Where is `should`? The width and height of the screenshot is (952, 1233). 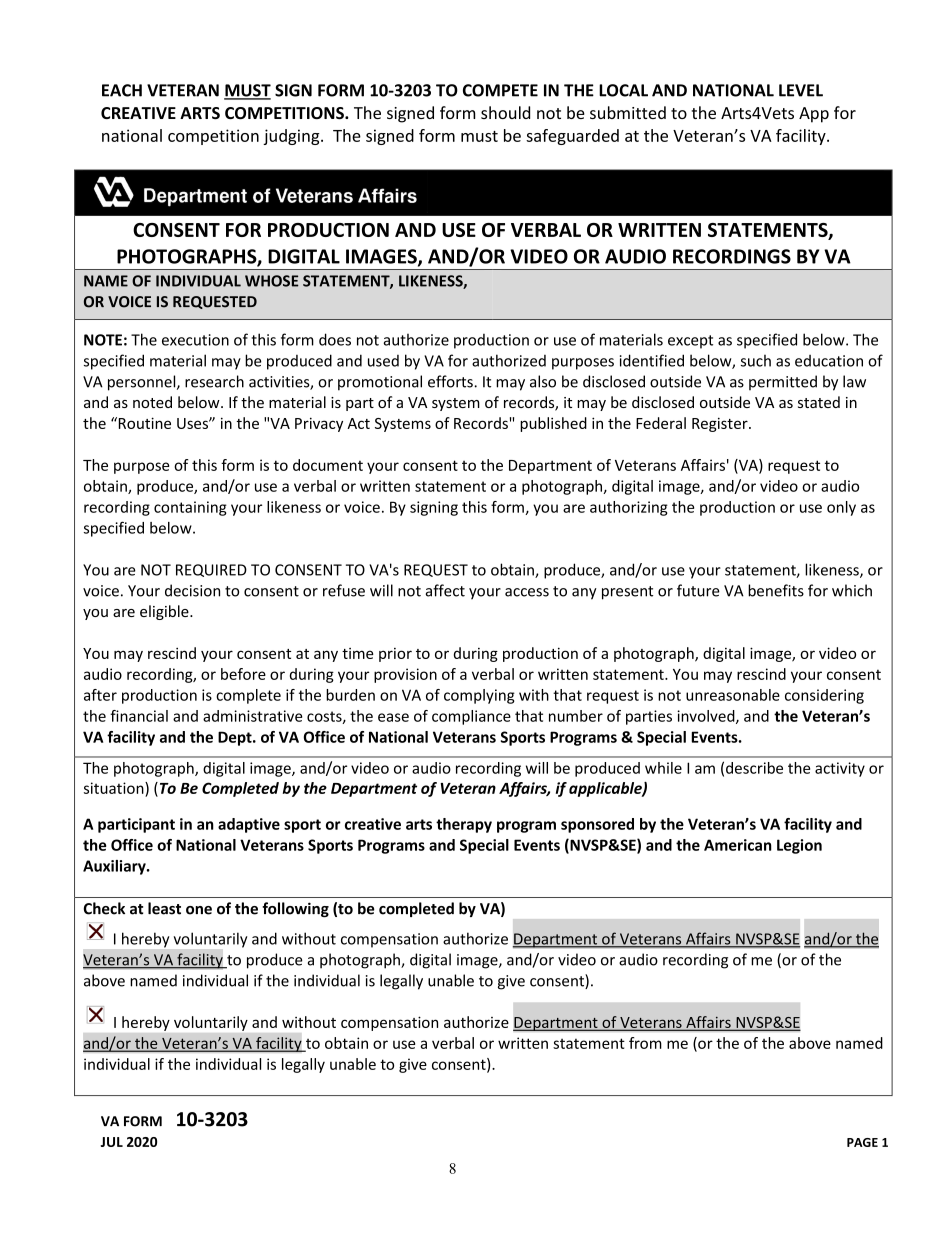 should is located at coordinates (505, 112).
